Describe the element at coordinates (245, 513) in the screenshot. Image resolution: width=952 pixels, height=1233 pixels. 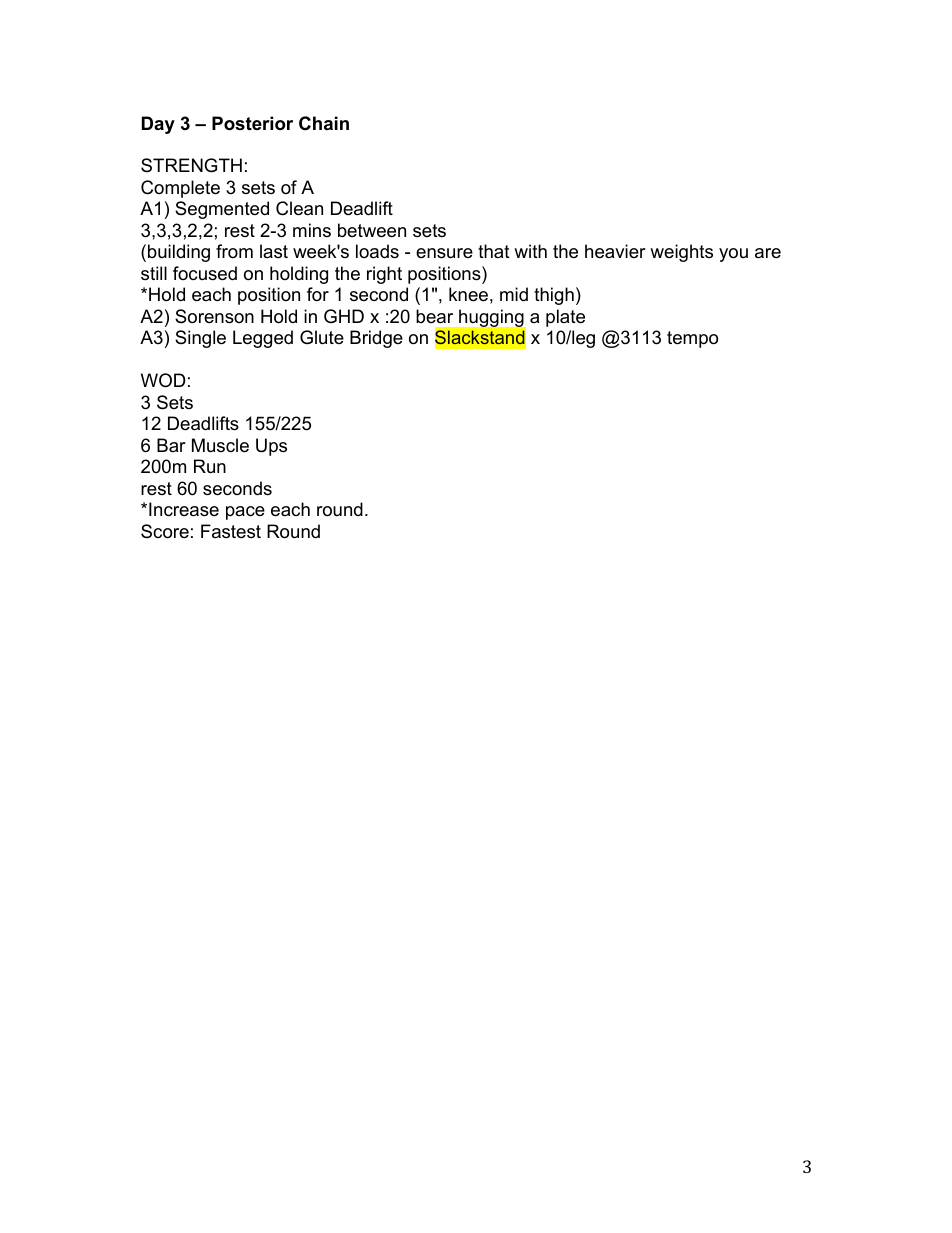
I see `pace` at that location.
